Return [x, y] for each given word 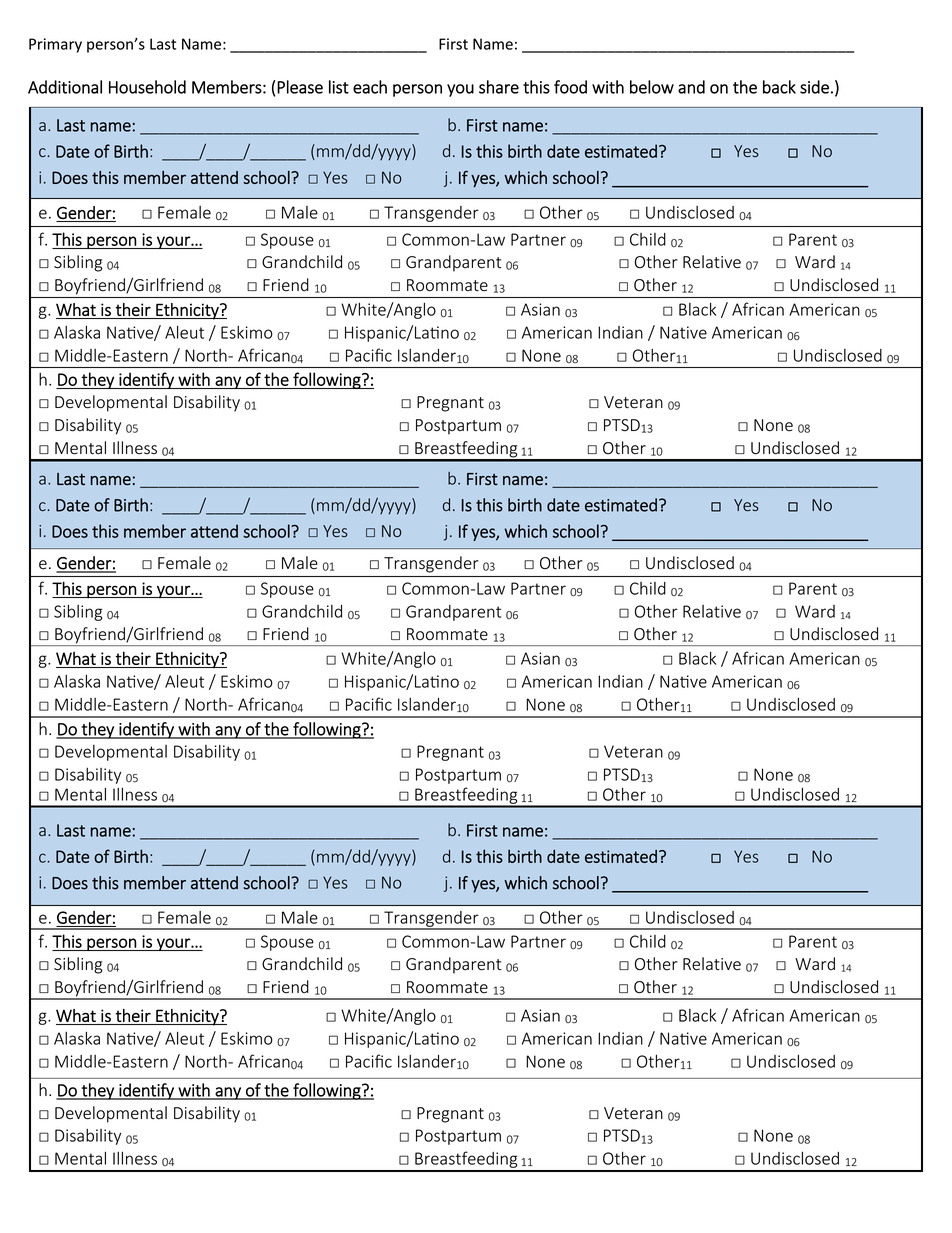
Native [683, 332]
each [370, 87]
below [652, 87]
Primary [55, 45]
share [499, 87]
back [779, 87]
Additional [65, 87]
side [814, 87]
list [339, 87]
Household [147, 87]
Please [300, 87]
